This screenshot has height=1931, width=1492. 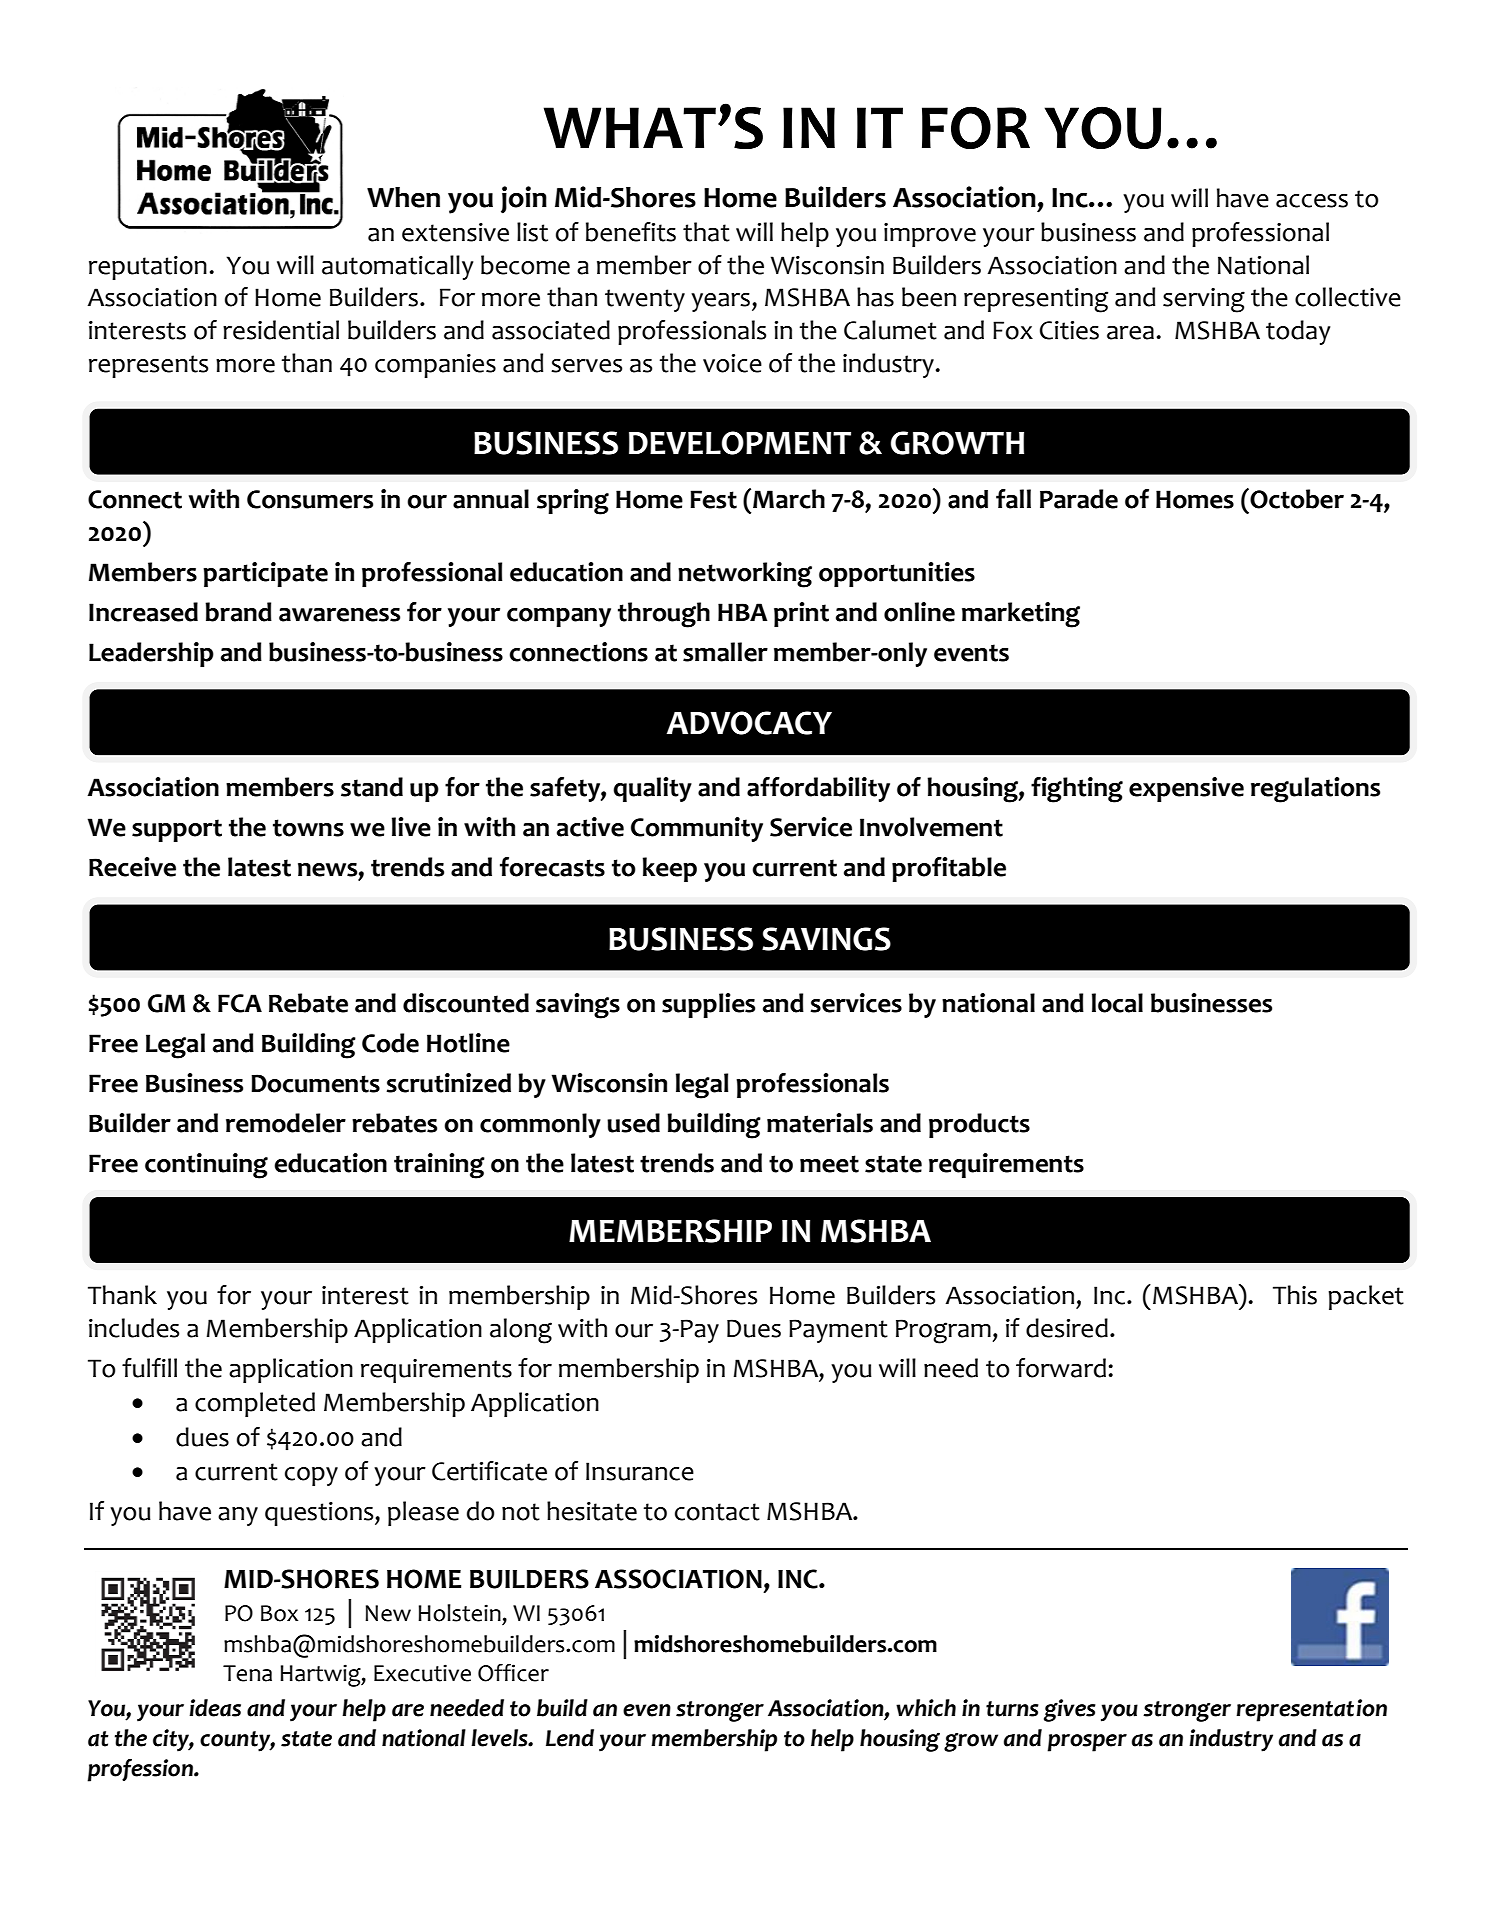 What do you see at coordinates (1295, 1295) in the screenshot?
I see `This` at bounding box center [1295, 1295].
